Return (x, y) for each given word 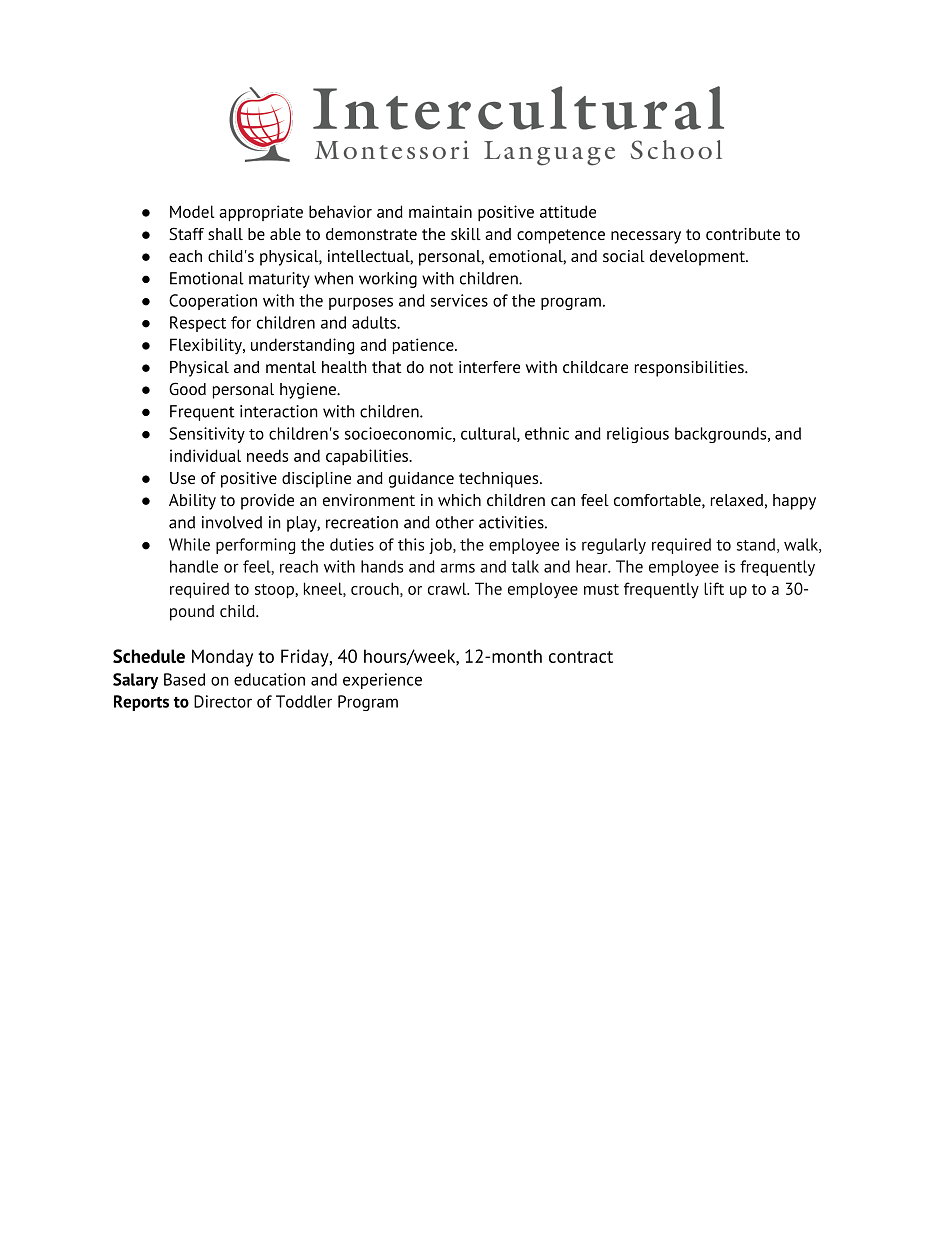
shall (225, 234)
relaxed (737, 500)
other (455, 522)
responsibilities (690, 369)
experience (382, 681)
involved (232, 522)
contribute (743, 234)
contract (581, 657)
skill (466, 234)
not (441, 367)
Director (223, 701)
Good (187, 388)
